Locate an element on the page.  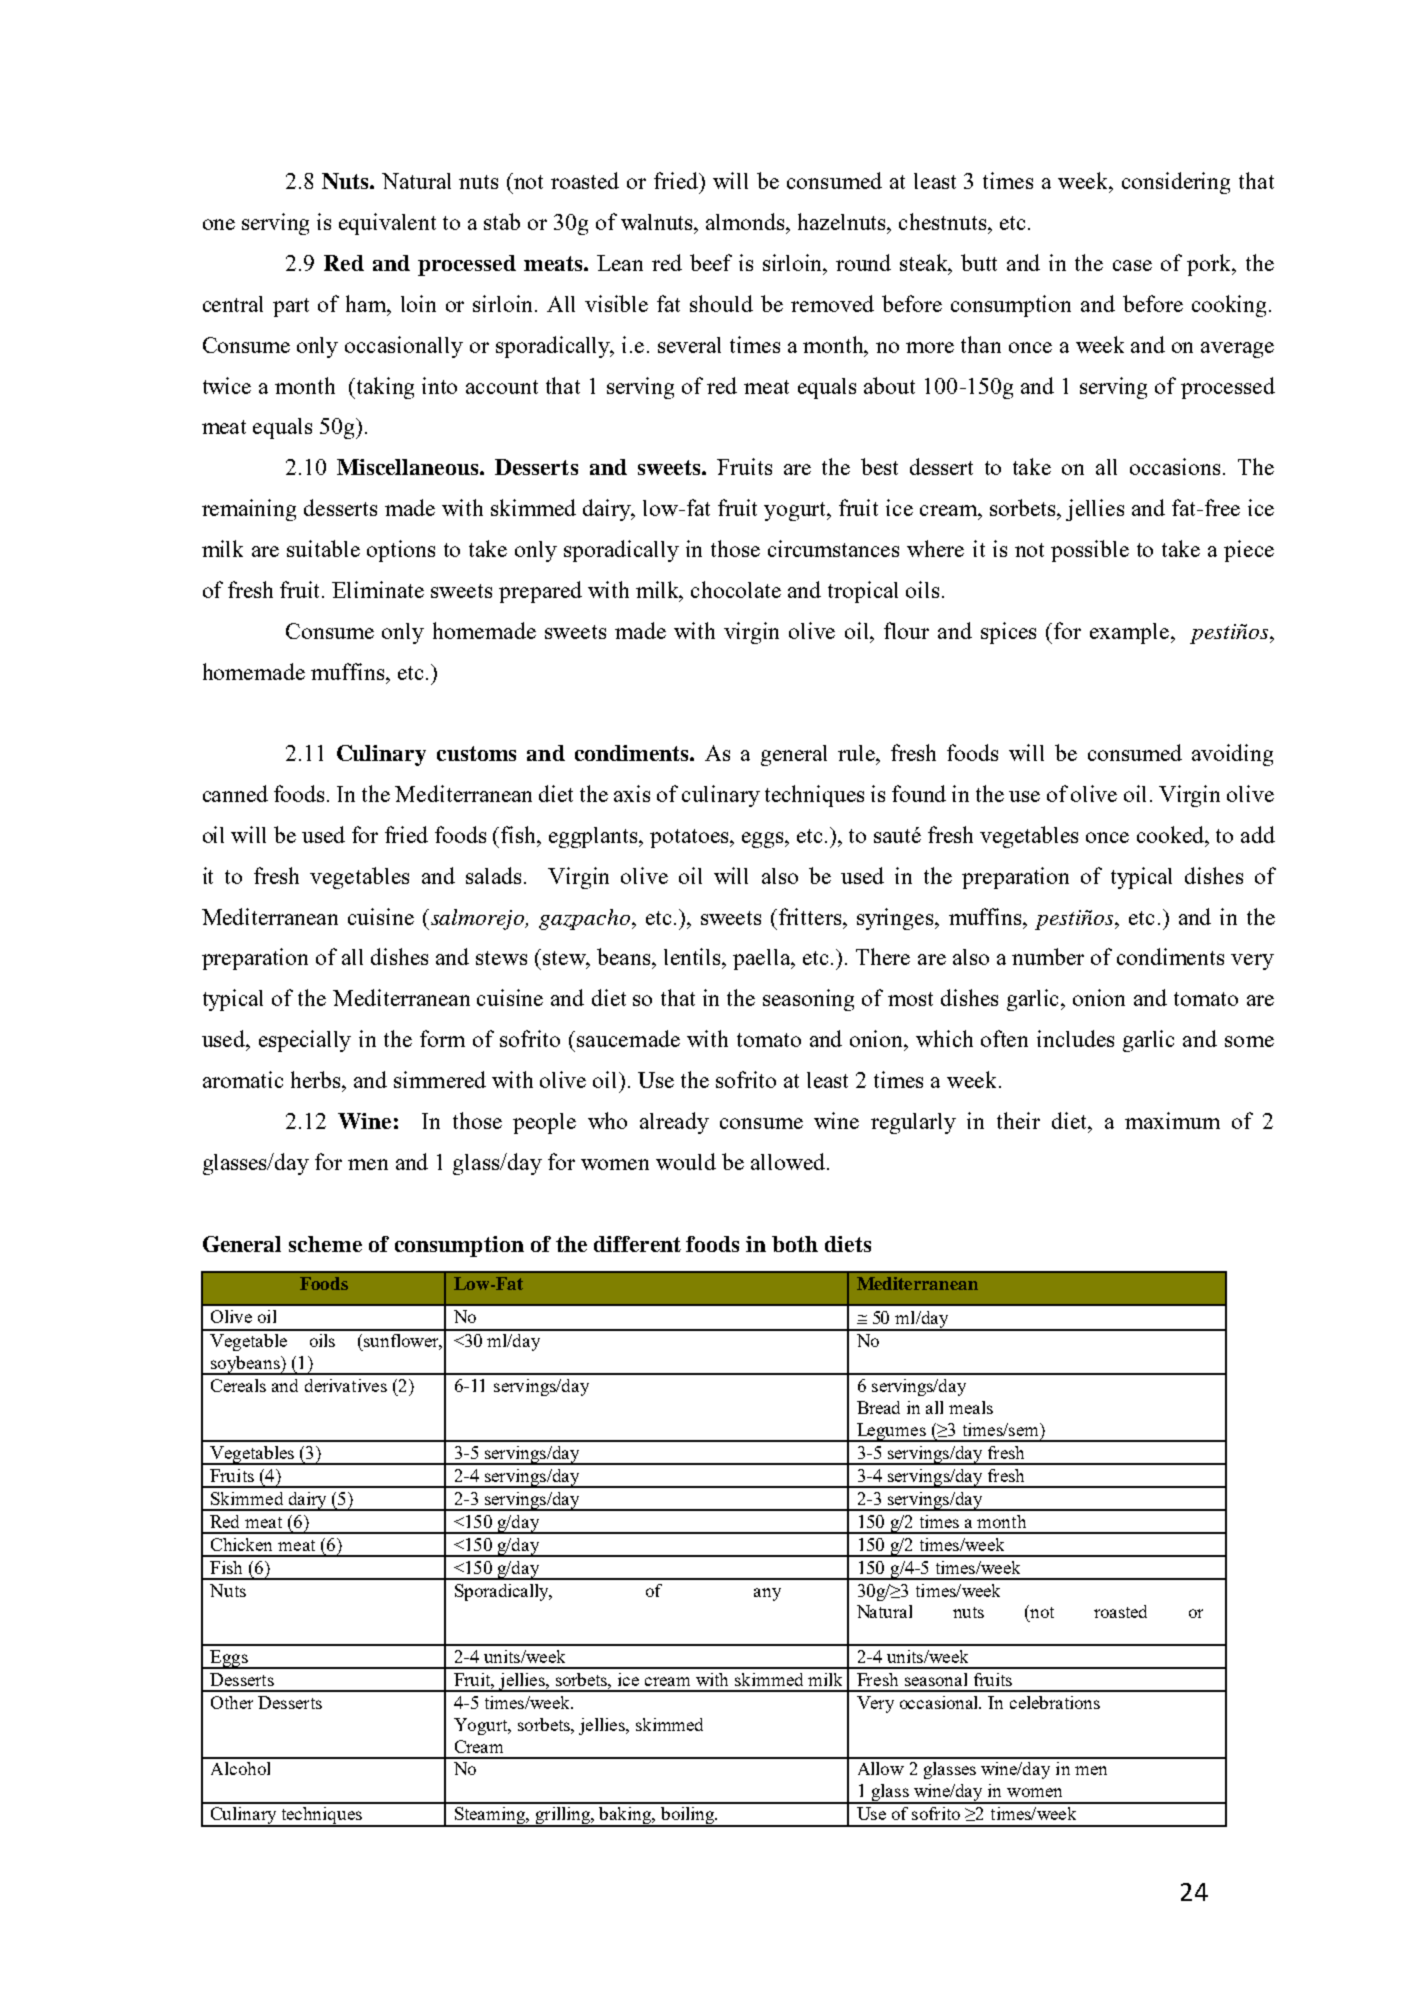
Other is located at coordinates (232, 1702).
